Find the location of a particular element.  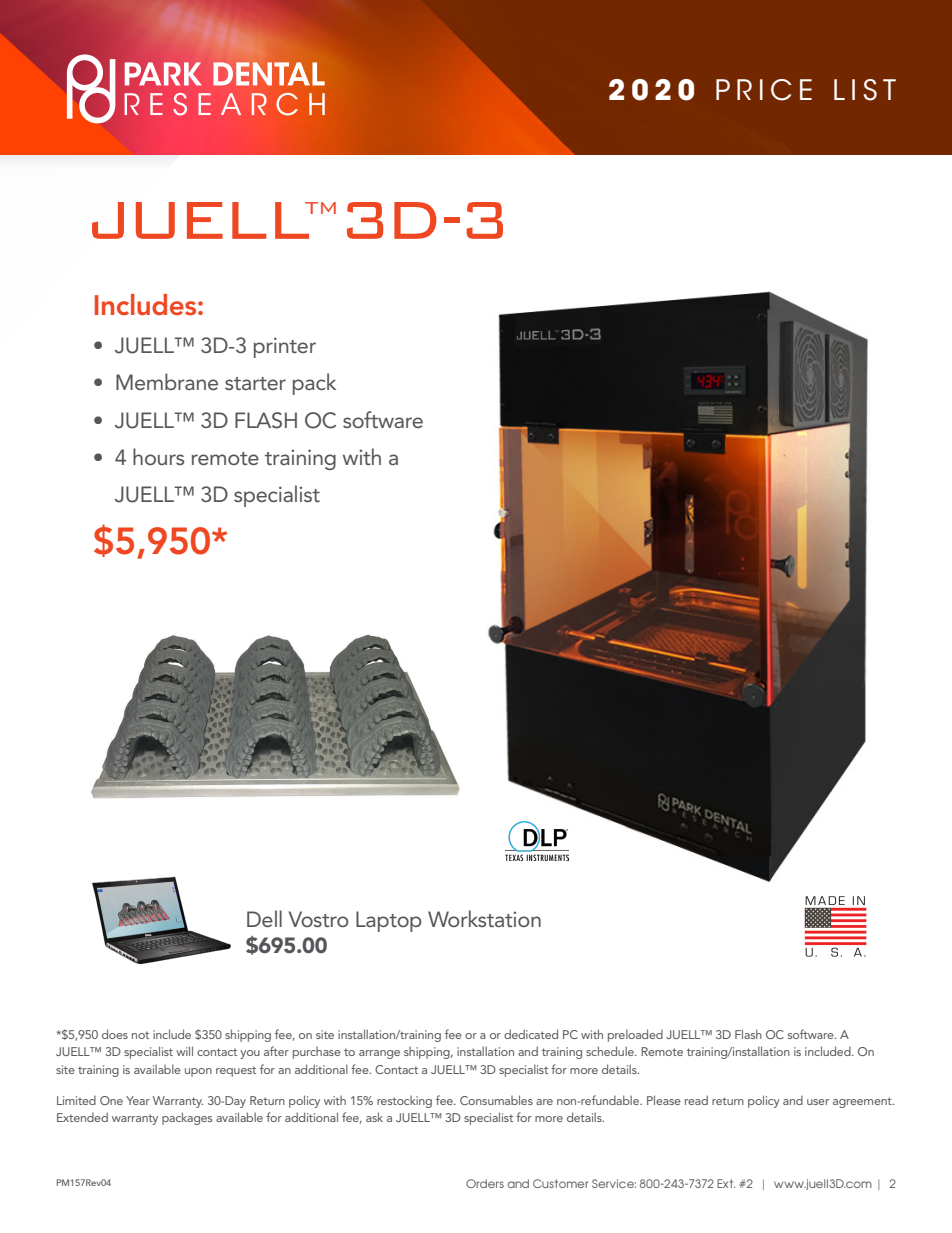

Dell is located at coordinates (264, 918).
